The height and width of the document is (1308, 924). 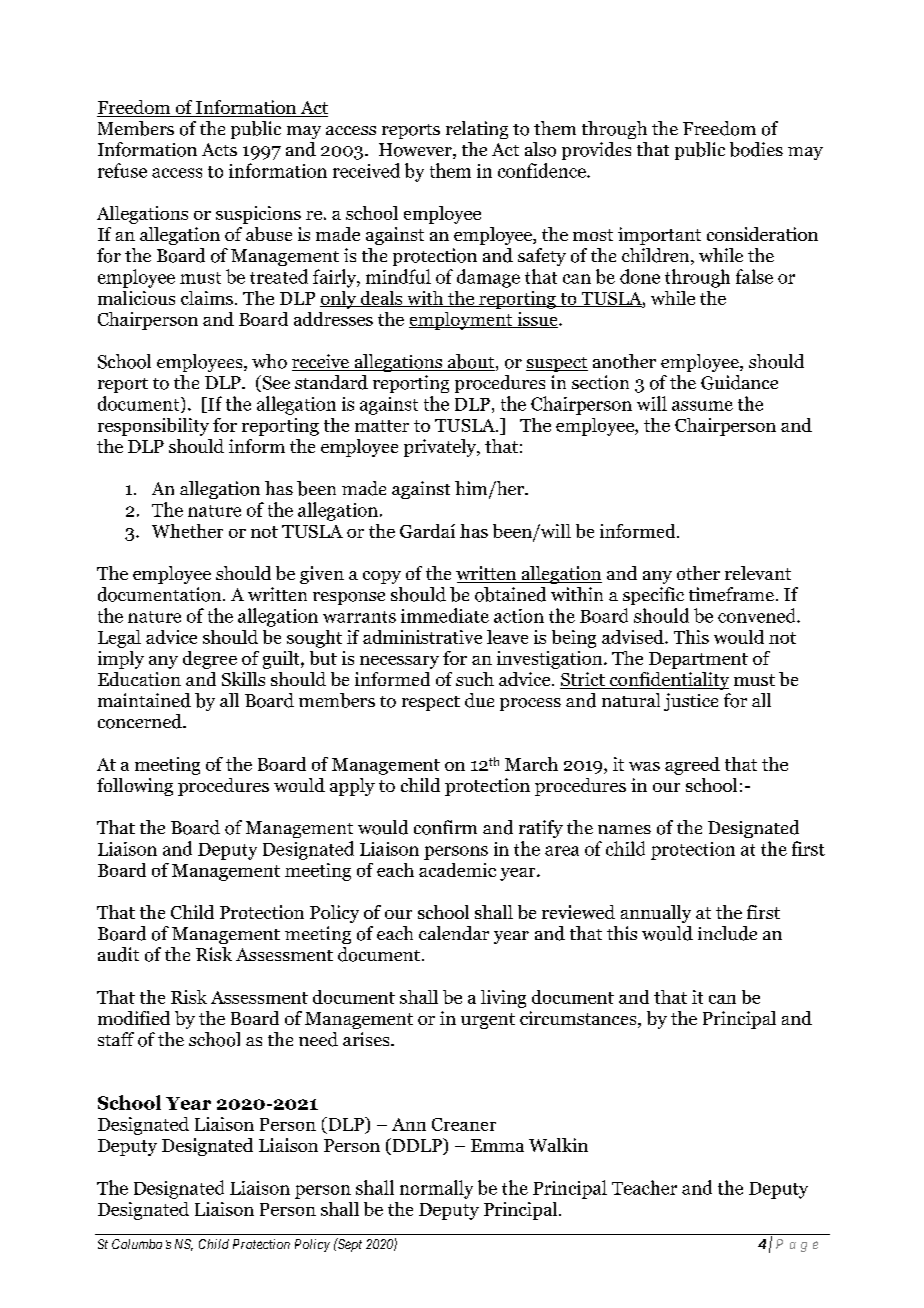 What do you see at coordinates (691, 702) in the document?
I see `justice` at bounding box center [691, 702].
